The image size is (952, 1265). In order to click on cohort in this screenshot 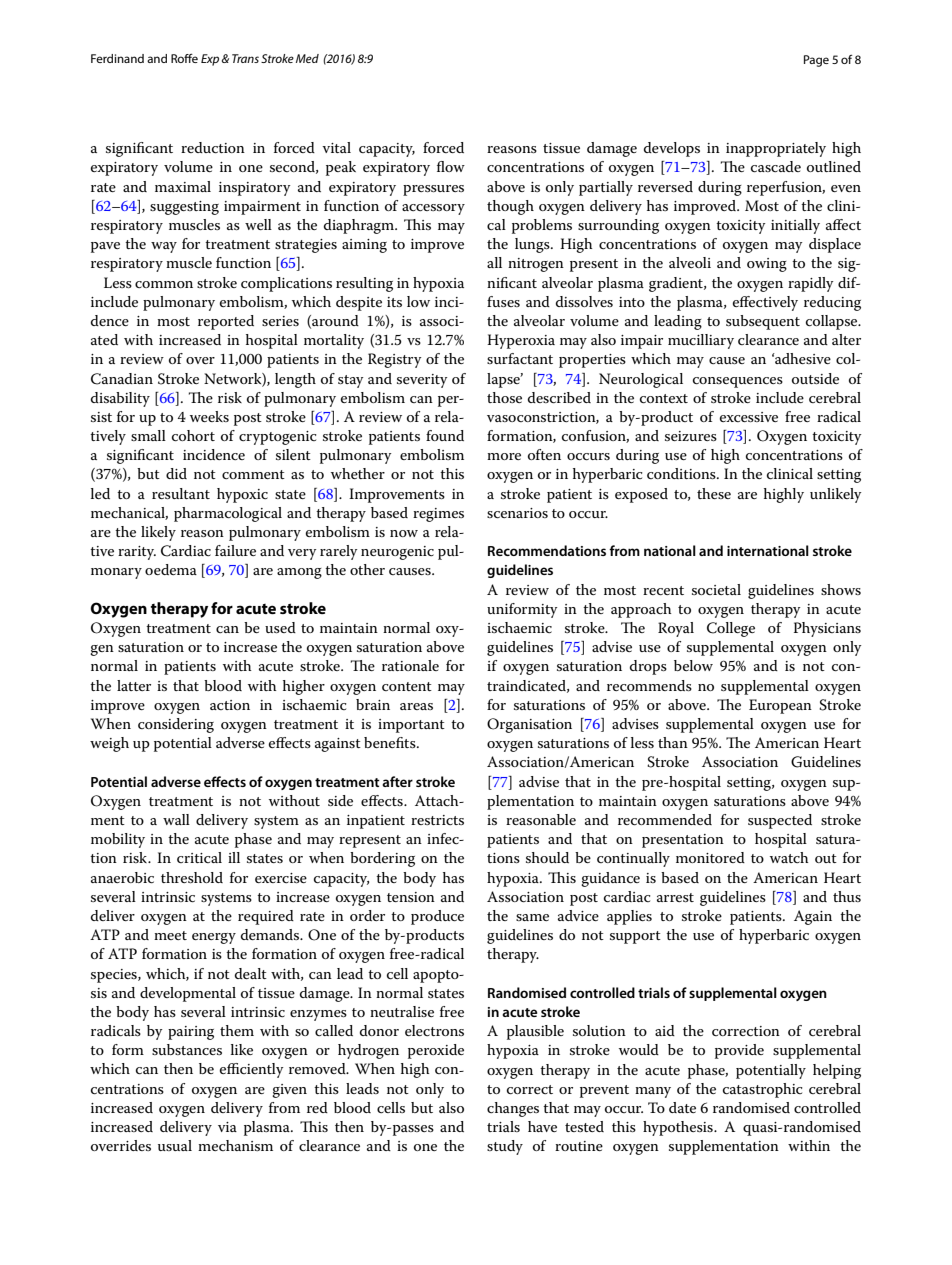, I will do `click(193, 435)`.
